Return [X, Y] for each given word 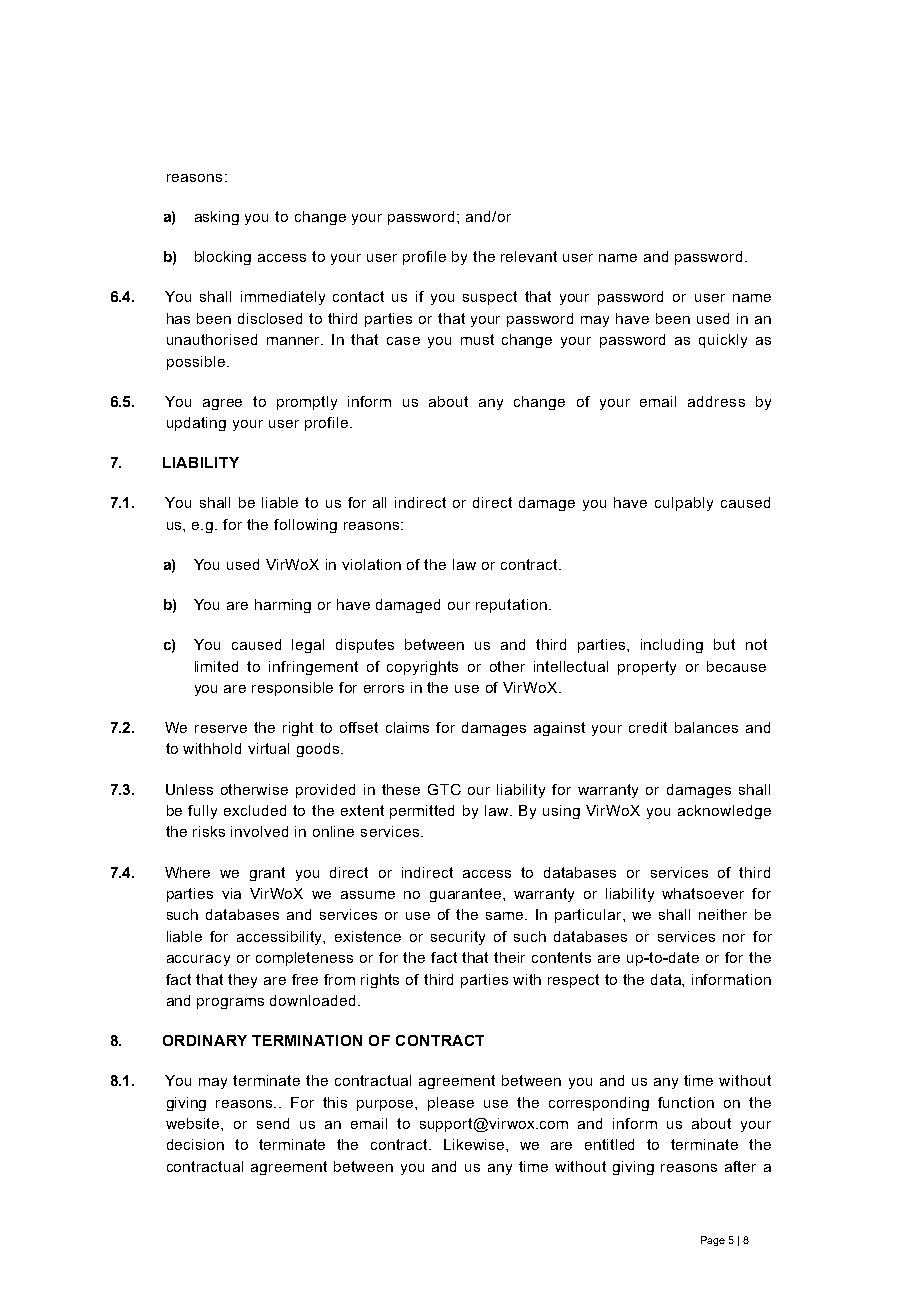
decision [195, 1144]
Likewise [475, 1144]
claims [407, 727]
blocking [223, 258]
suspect [490, 298]
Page [713, 1241]
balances [706, 727]
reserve [221, 729]
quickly [723, 341]
